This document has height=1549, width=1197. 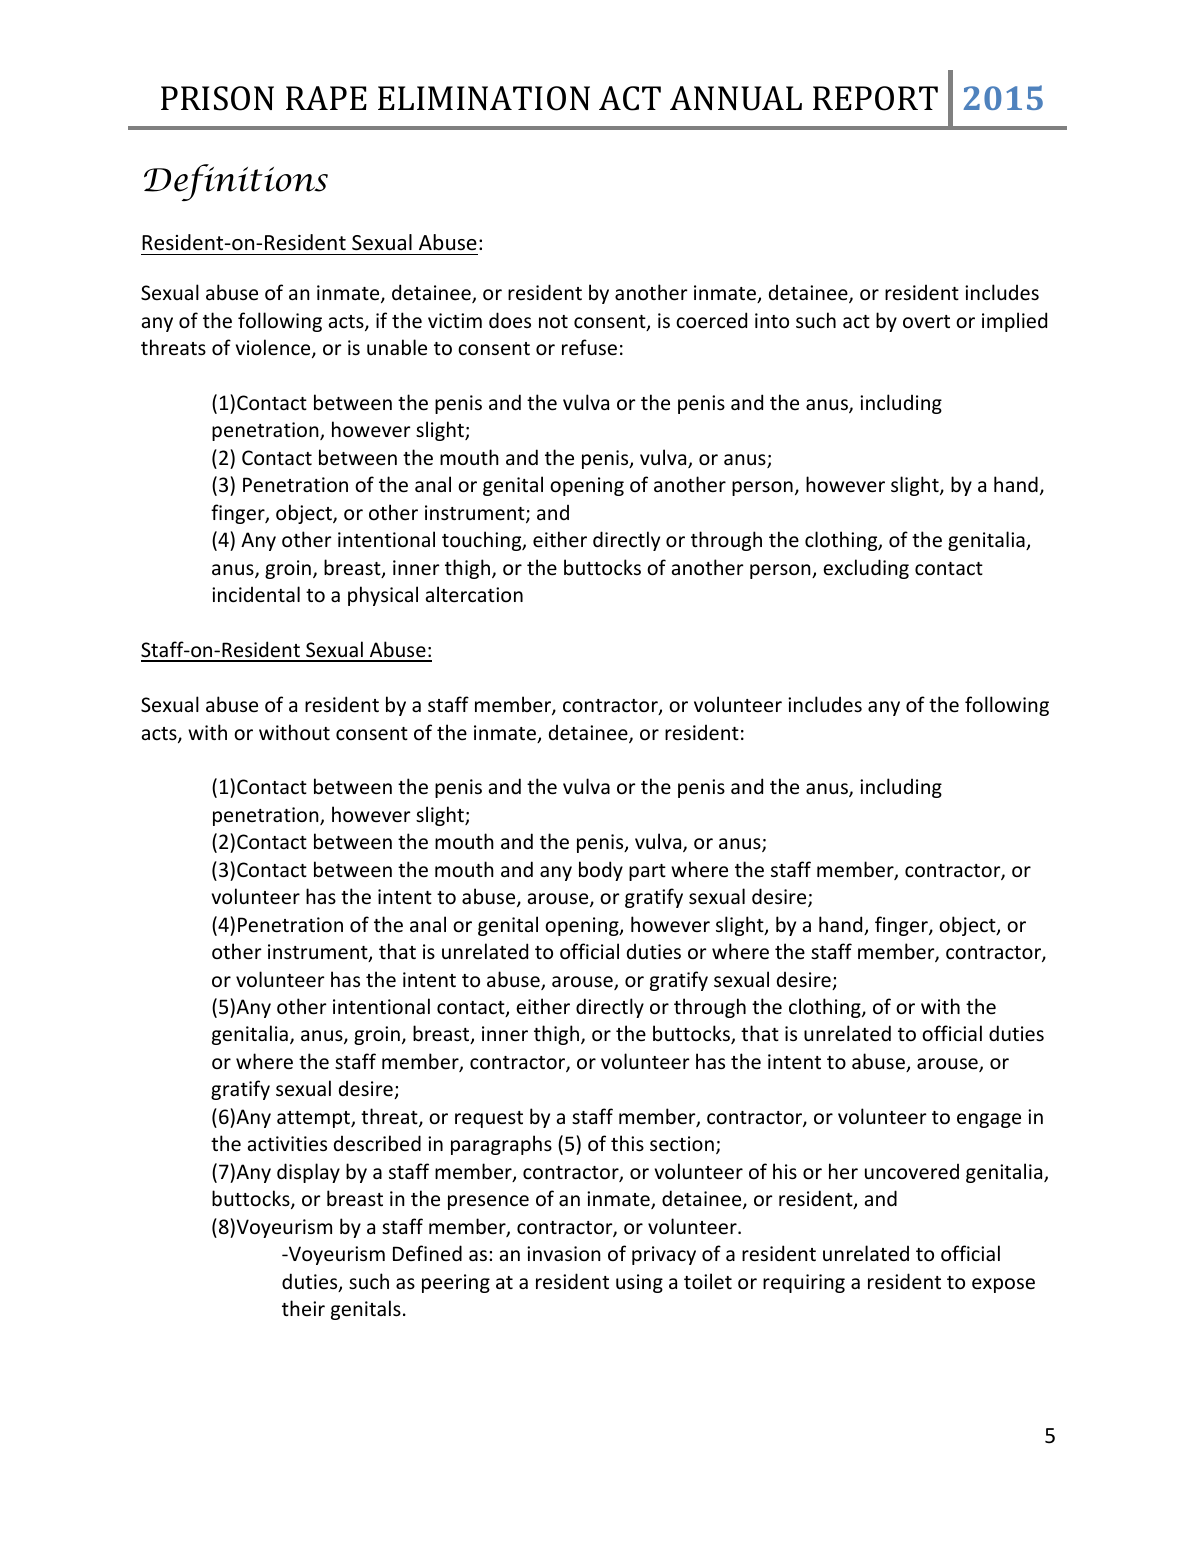 What do you see at coordinates (989, 1120) in the document?
I see `engage` at bounding box center [989, 1120].
